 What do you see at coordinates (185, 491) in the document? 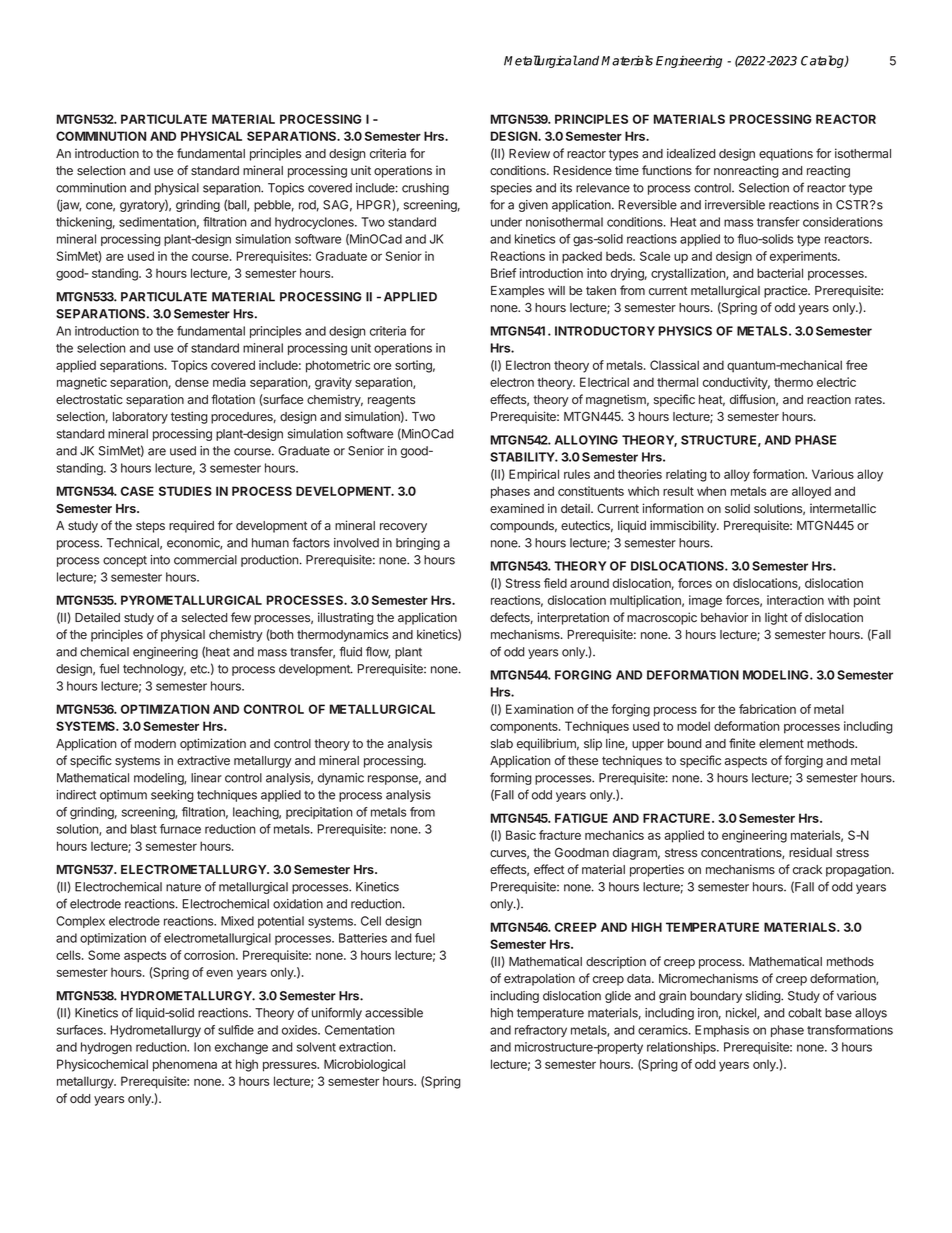
I see `STUDIES` at bounding box center [185, 491].
